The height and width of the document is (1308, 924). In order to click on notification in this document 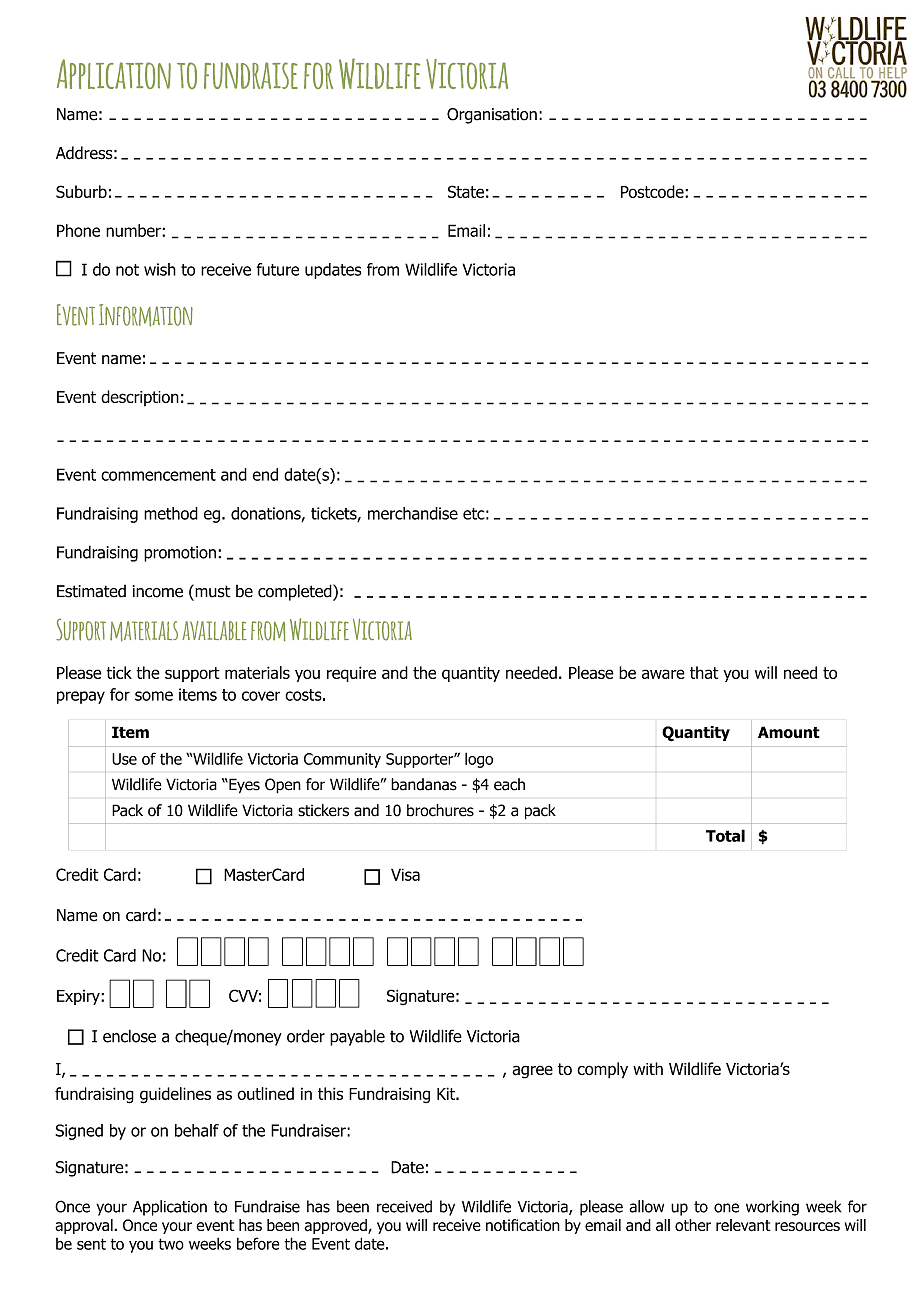, I will do `click(523, 1225)`.
